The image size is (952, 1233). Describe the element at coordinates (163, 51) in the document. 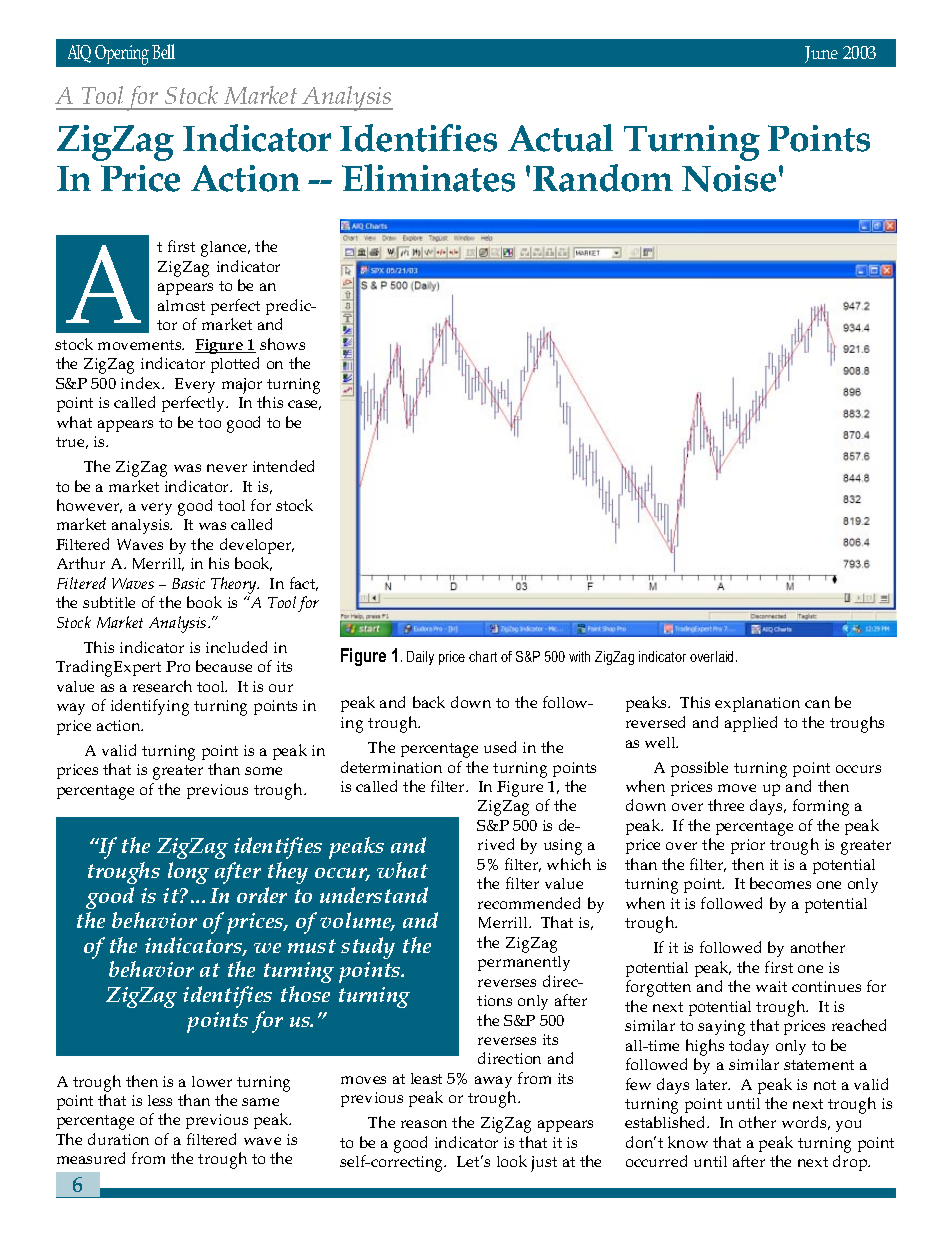

I see `Bell` at that location.
